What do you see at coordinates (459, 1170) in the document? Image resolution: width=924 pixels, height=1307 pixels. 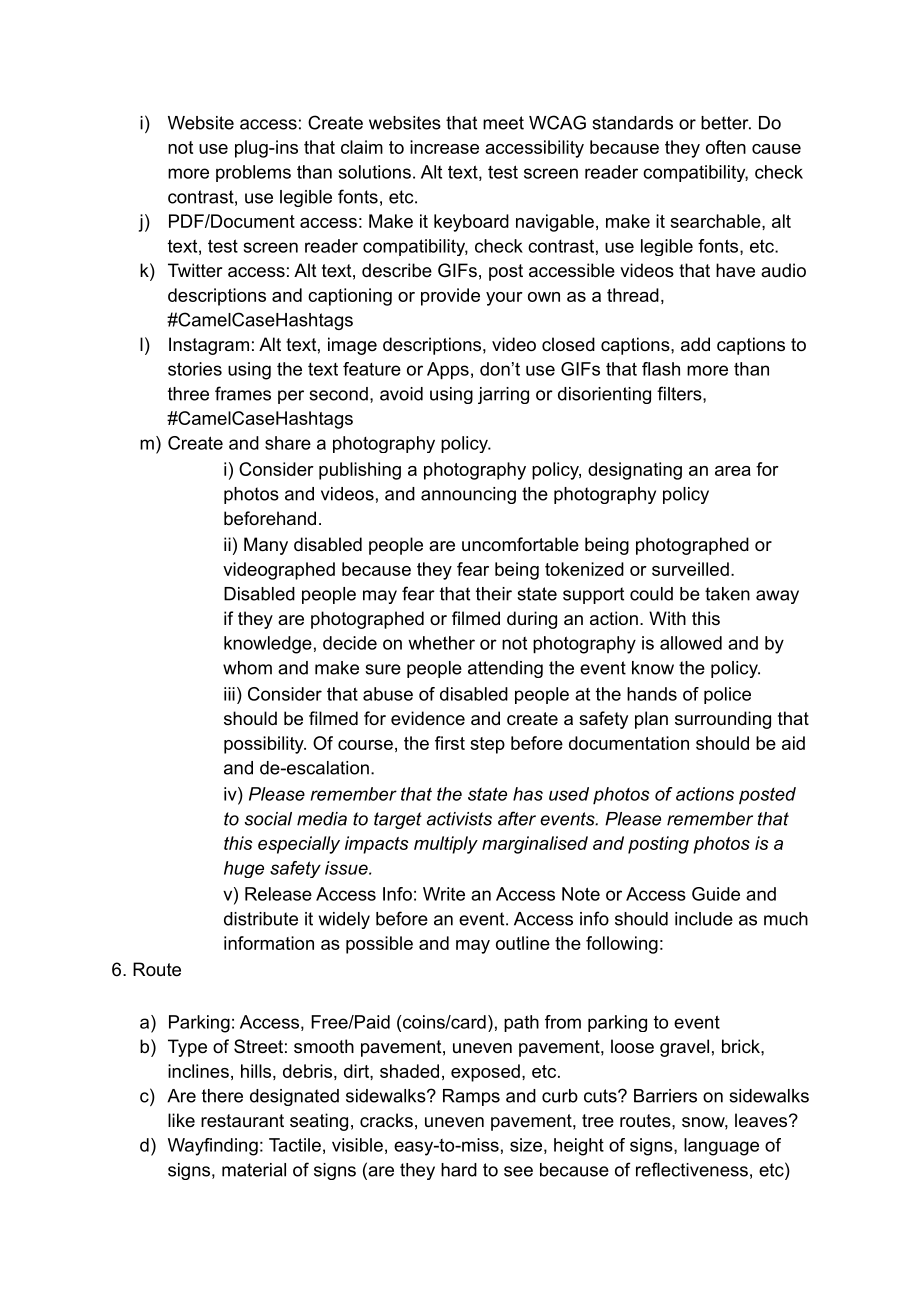 I see `hard` at bounding box center [459, 1170].
